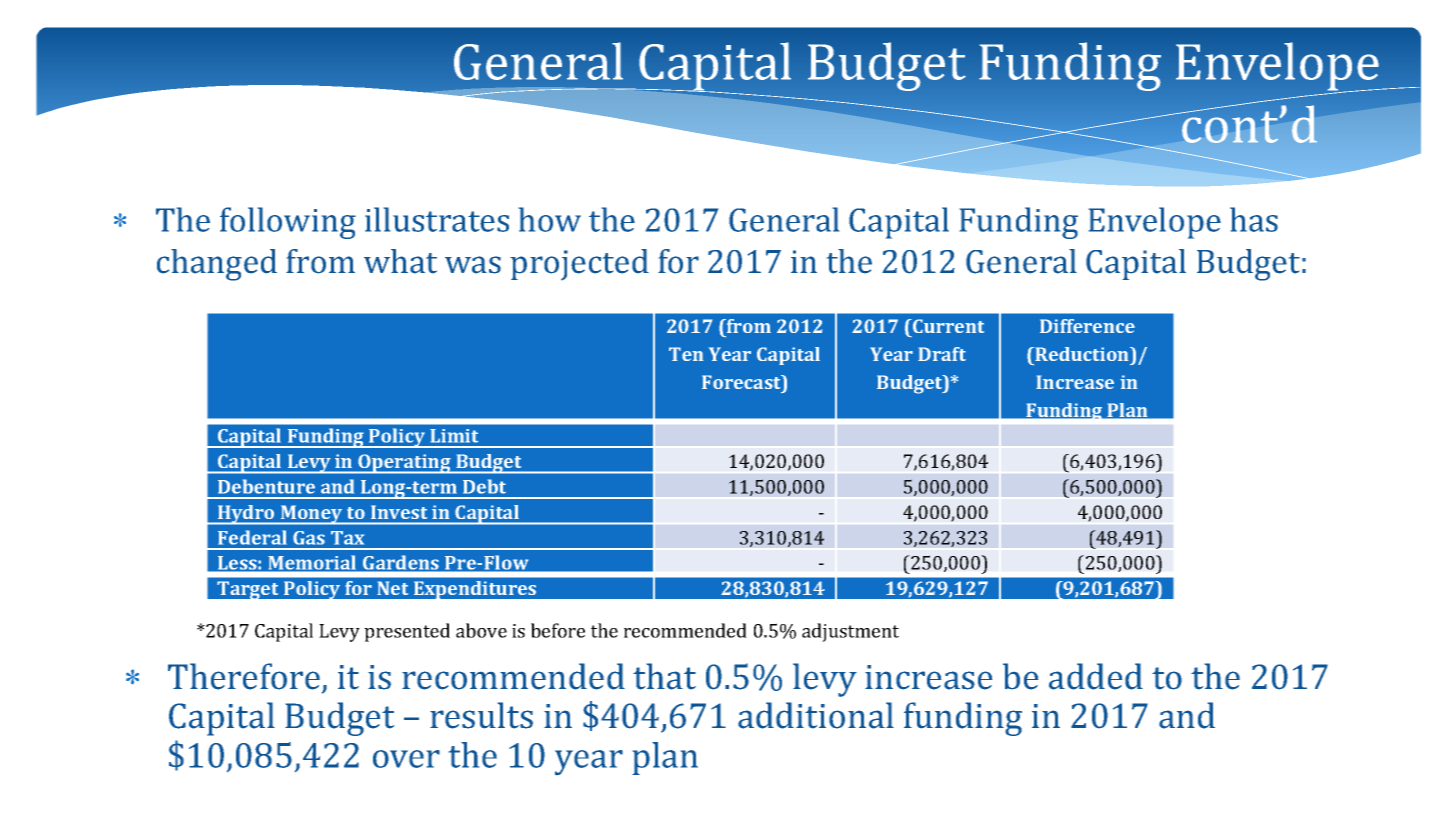 The image size is (1456, 819). Describe the element at coordinates (266, 486) in the image. I see `Debenture` at that location.
